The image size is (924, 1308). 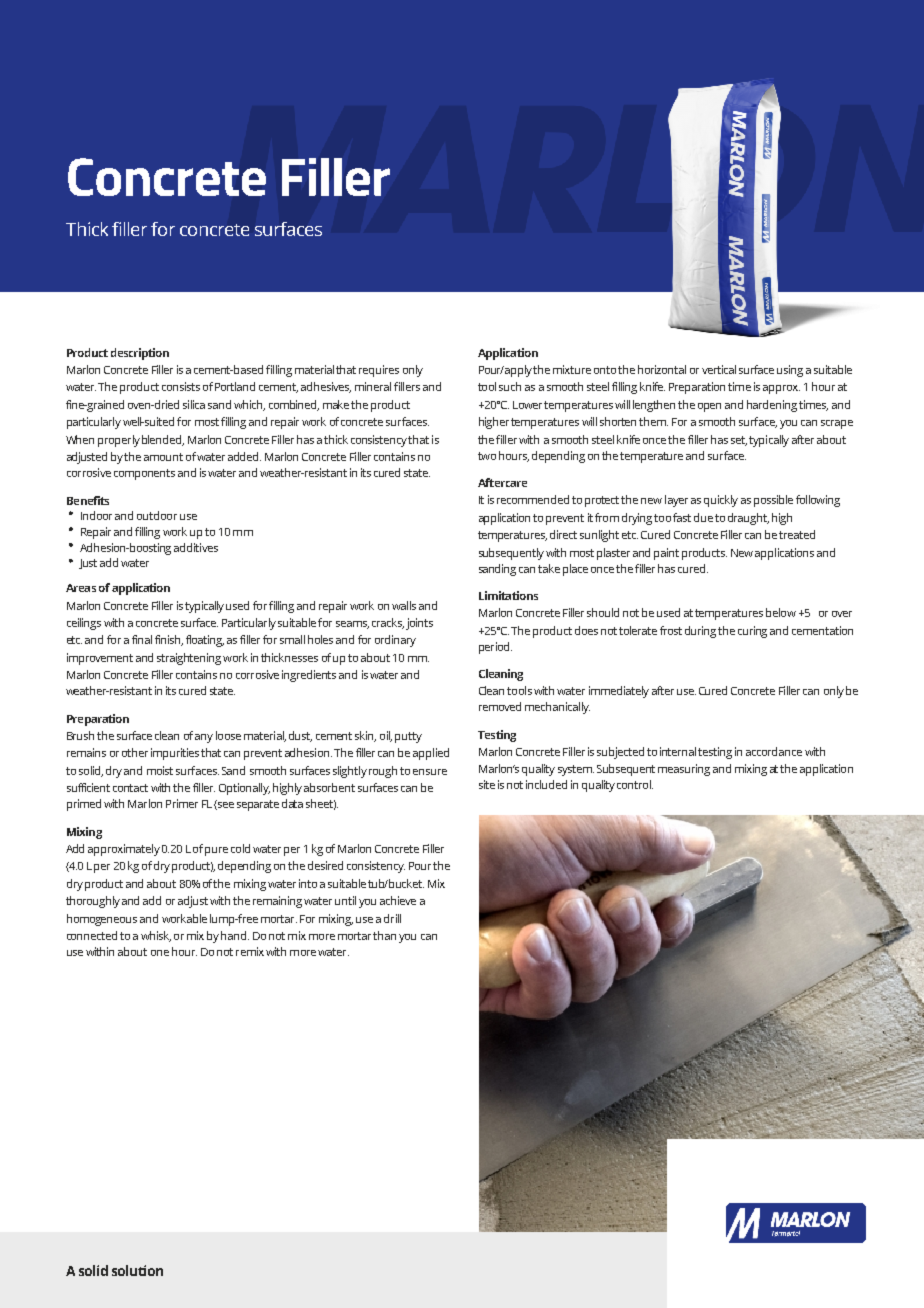 What do you see at coordinates (487, 784) in the image?
I see `site` at bounding box center [487, 784].
